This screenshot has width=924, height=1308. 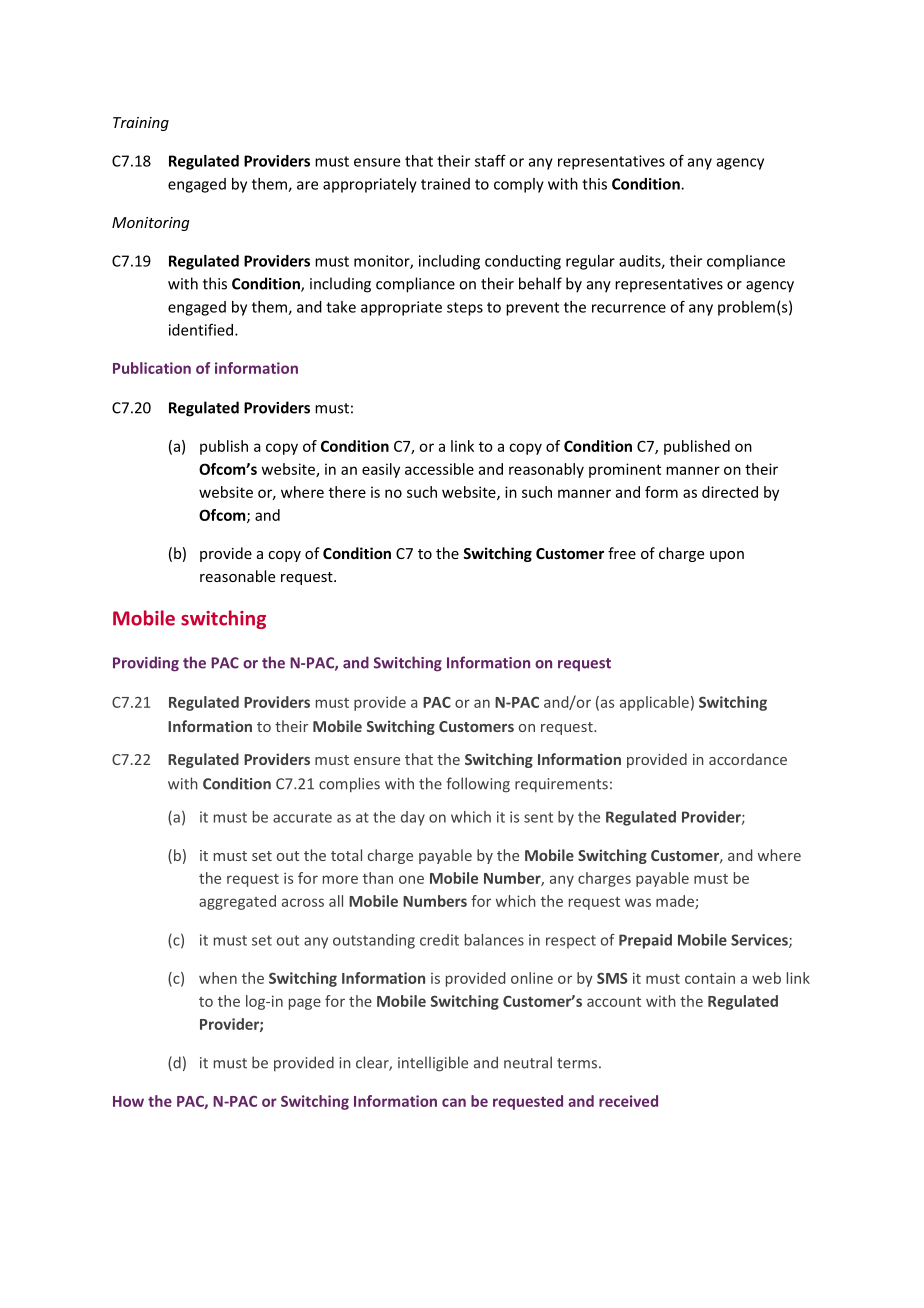 What do you see at coordinates (465, 309) in the screenshot?
I see `steps` at bounding box center [465, 309].
